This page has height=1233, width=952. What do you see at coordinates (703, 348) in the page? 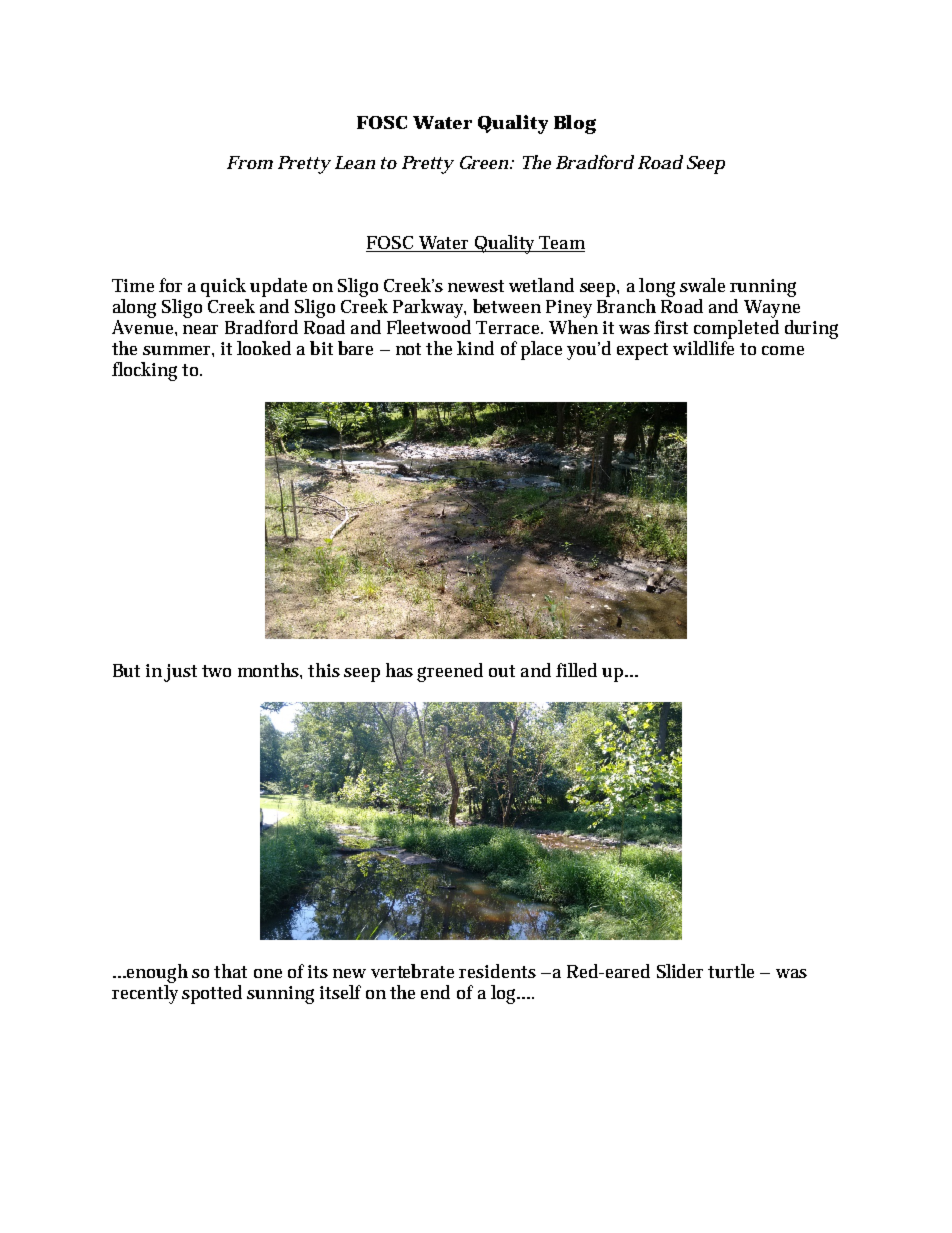
I see `wildlife` at bounding box center [703, 348].
